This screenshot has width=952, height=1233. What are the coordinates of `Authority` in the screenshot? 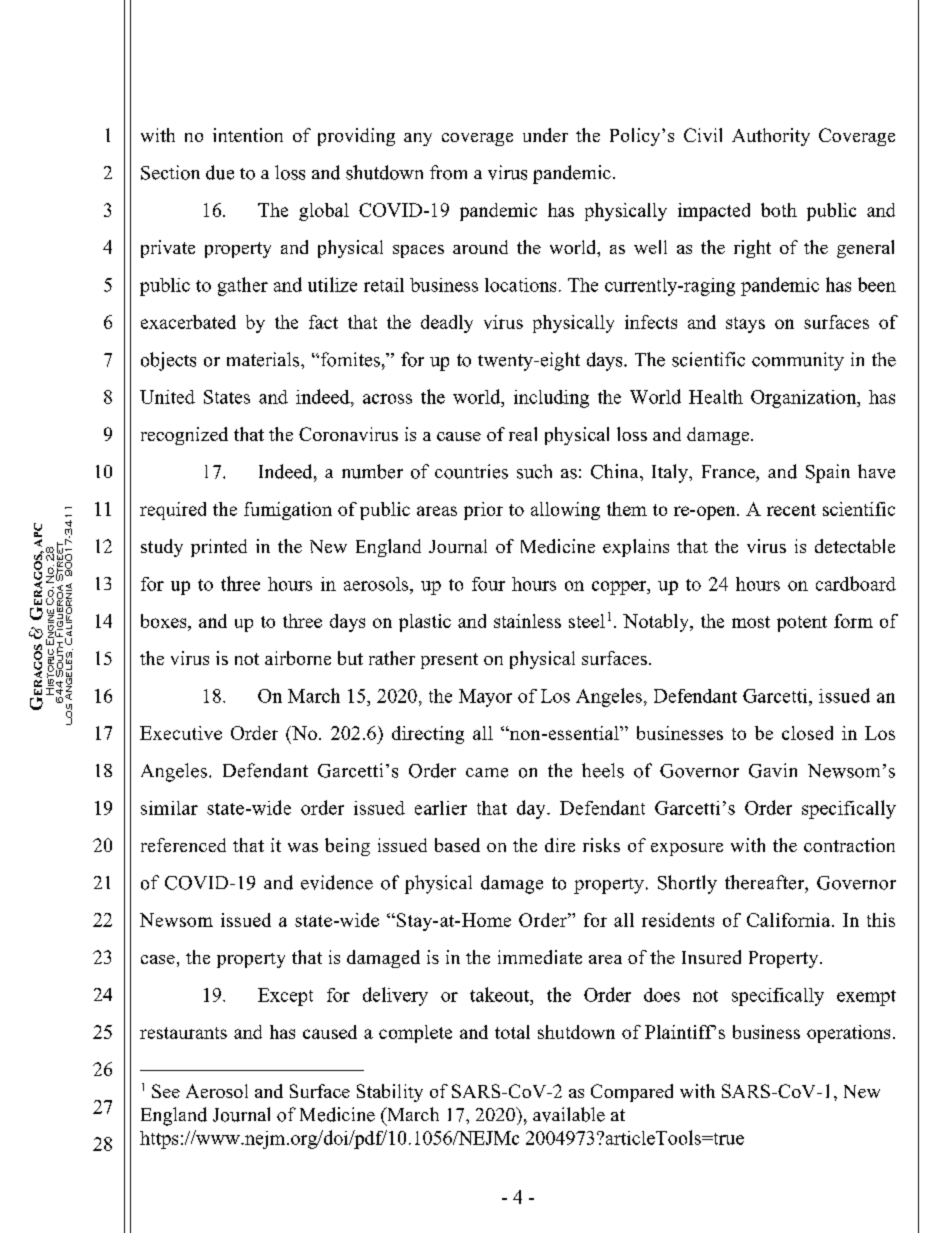 It's located at (771, 137).
